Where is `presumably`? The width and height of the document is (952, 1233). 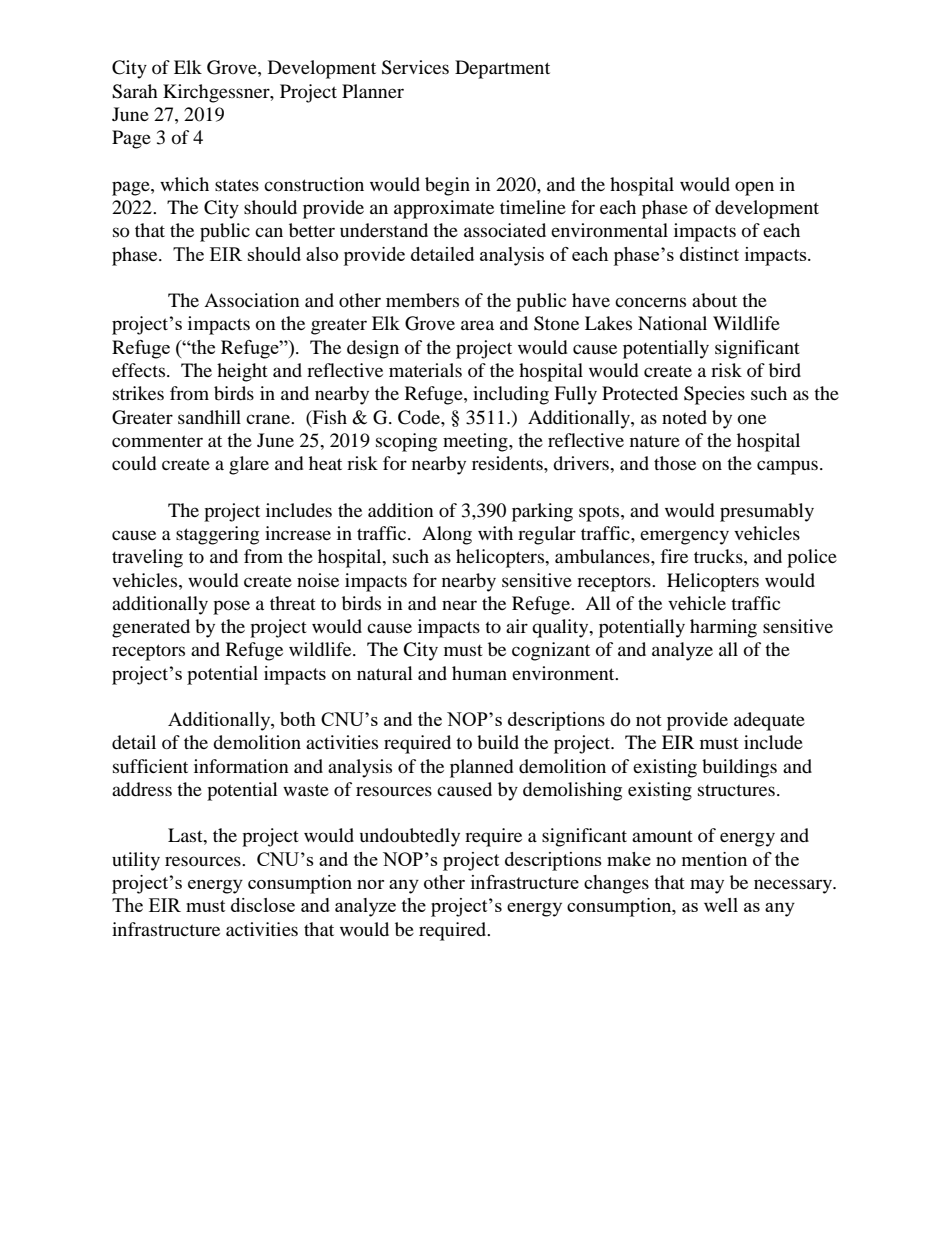 presumably is located at coordinates (767, 512).
